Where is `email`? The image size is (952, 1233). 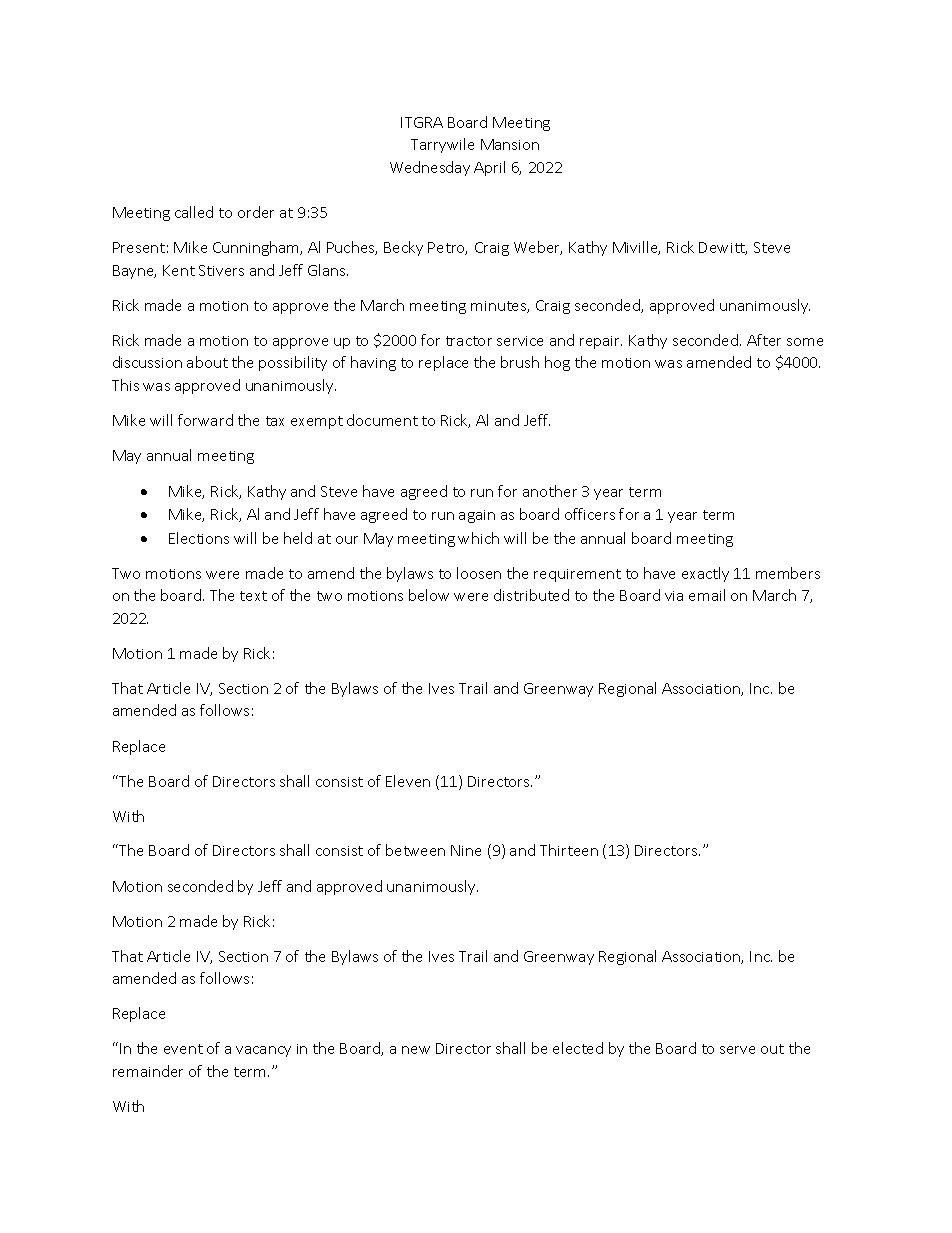 email is located at coordinates (707, 595).
